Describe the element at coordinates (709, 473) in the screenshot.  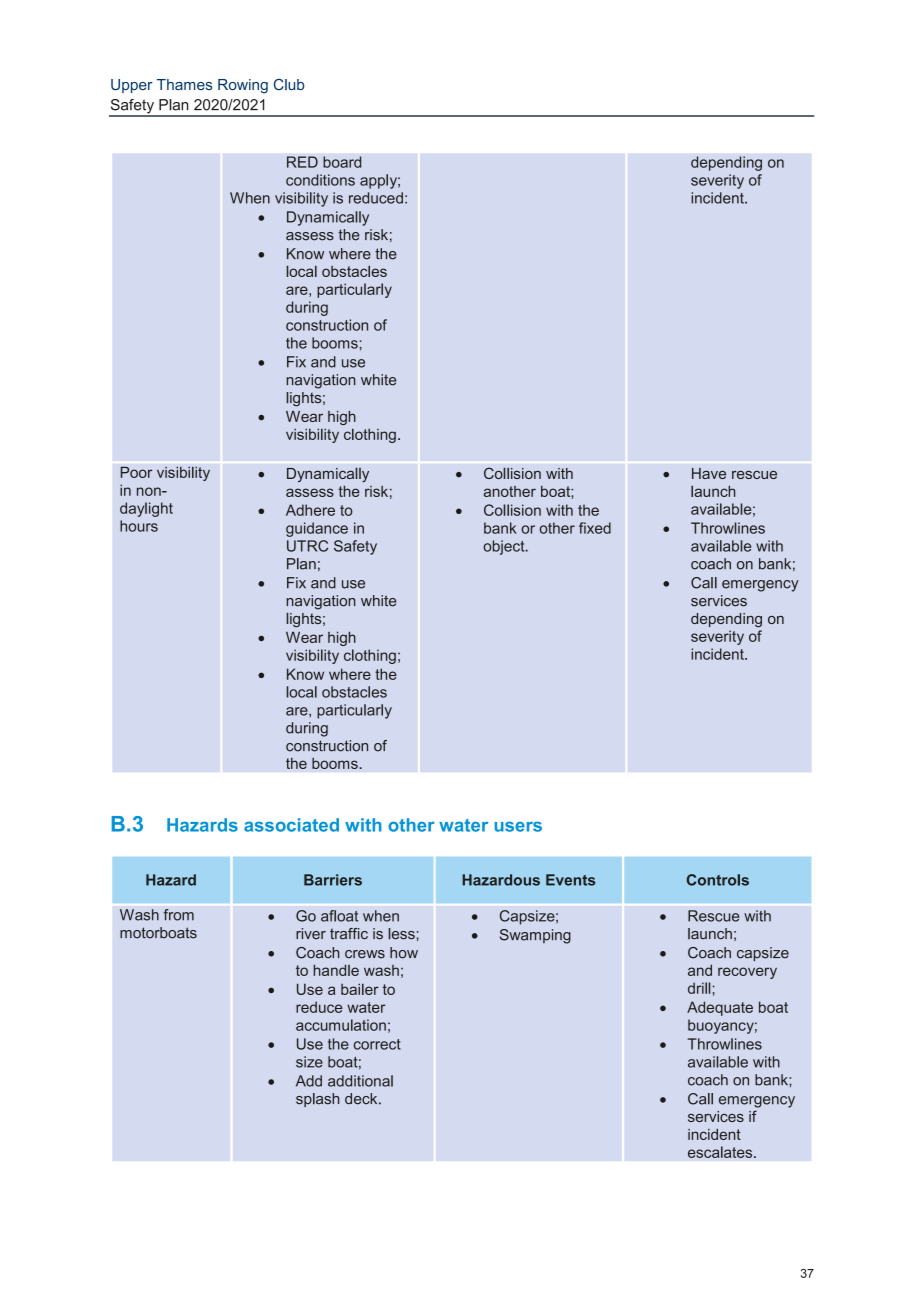
I see `Have` at that location.
